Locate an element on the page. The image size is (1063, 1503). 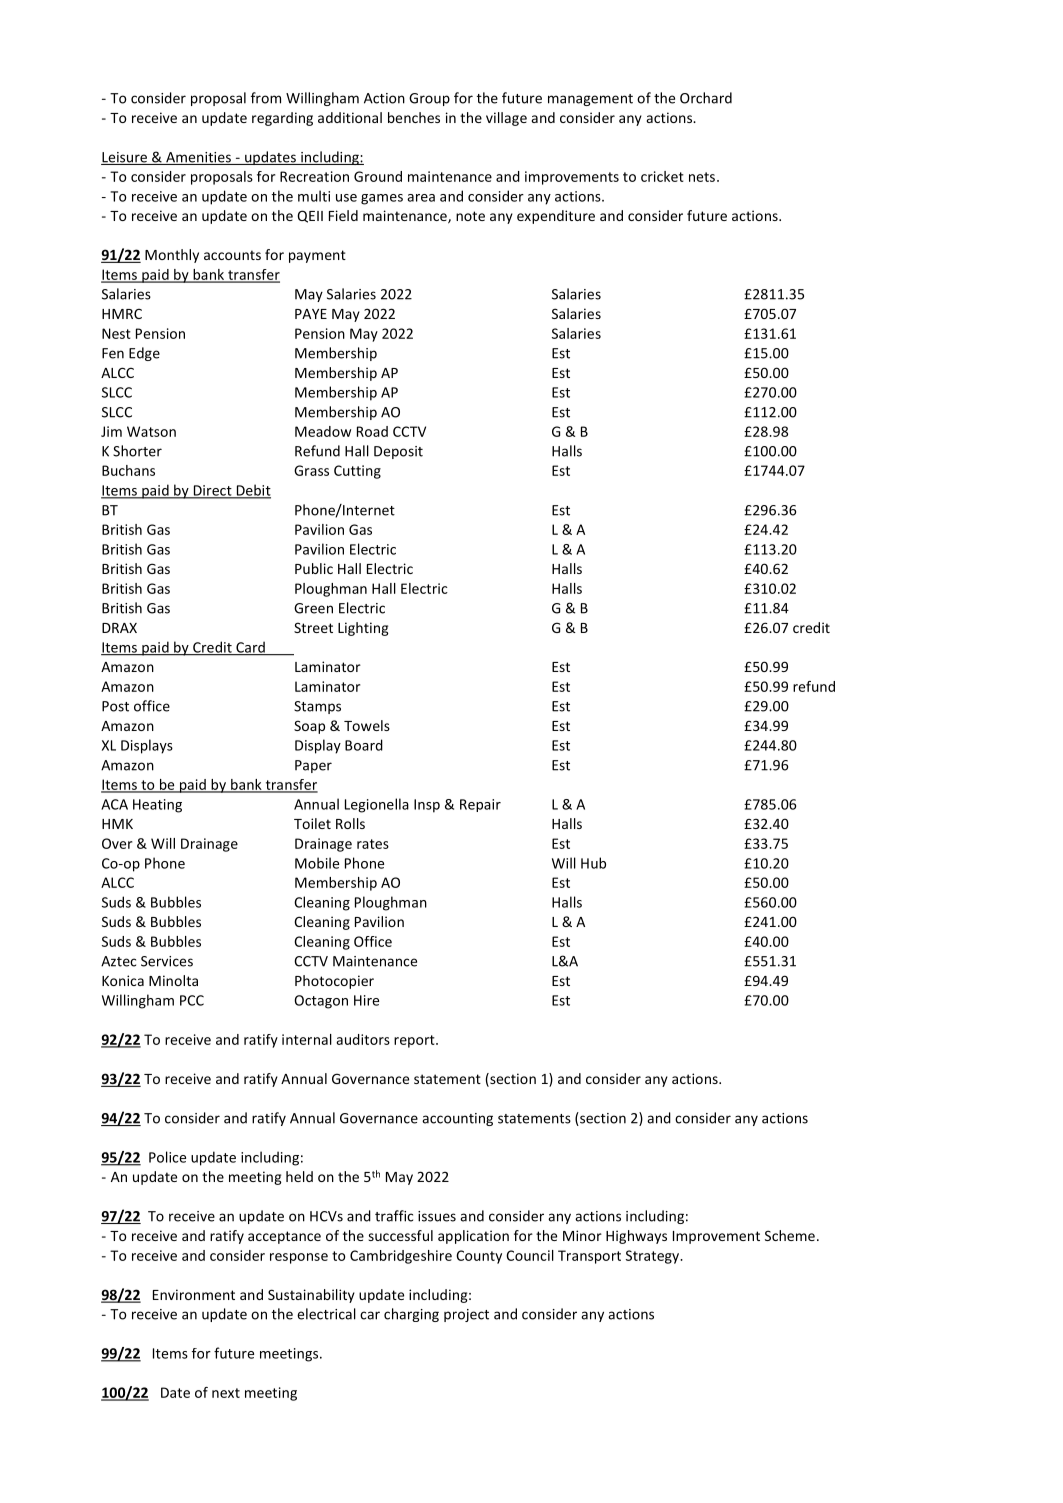
Deposit is located at coordinates (398, 452).
